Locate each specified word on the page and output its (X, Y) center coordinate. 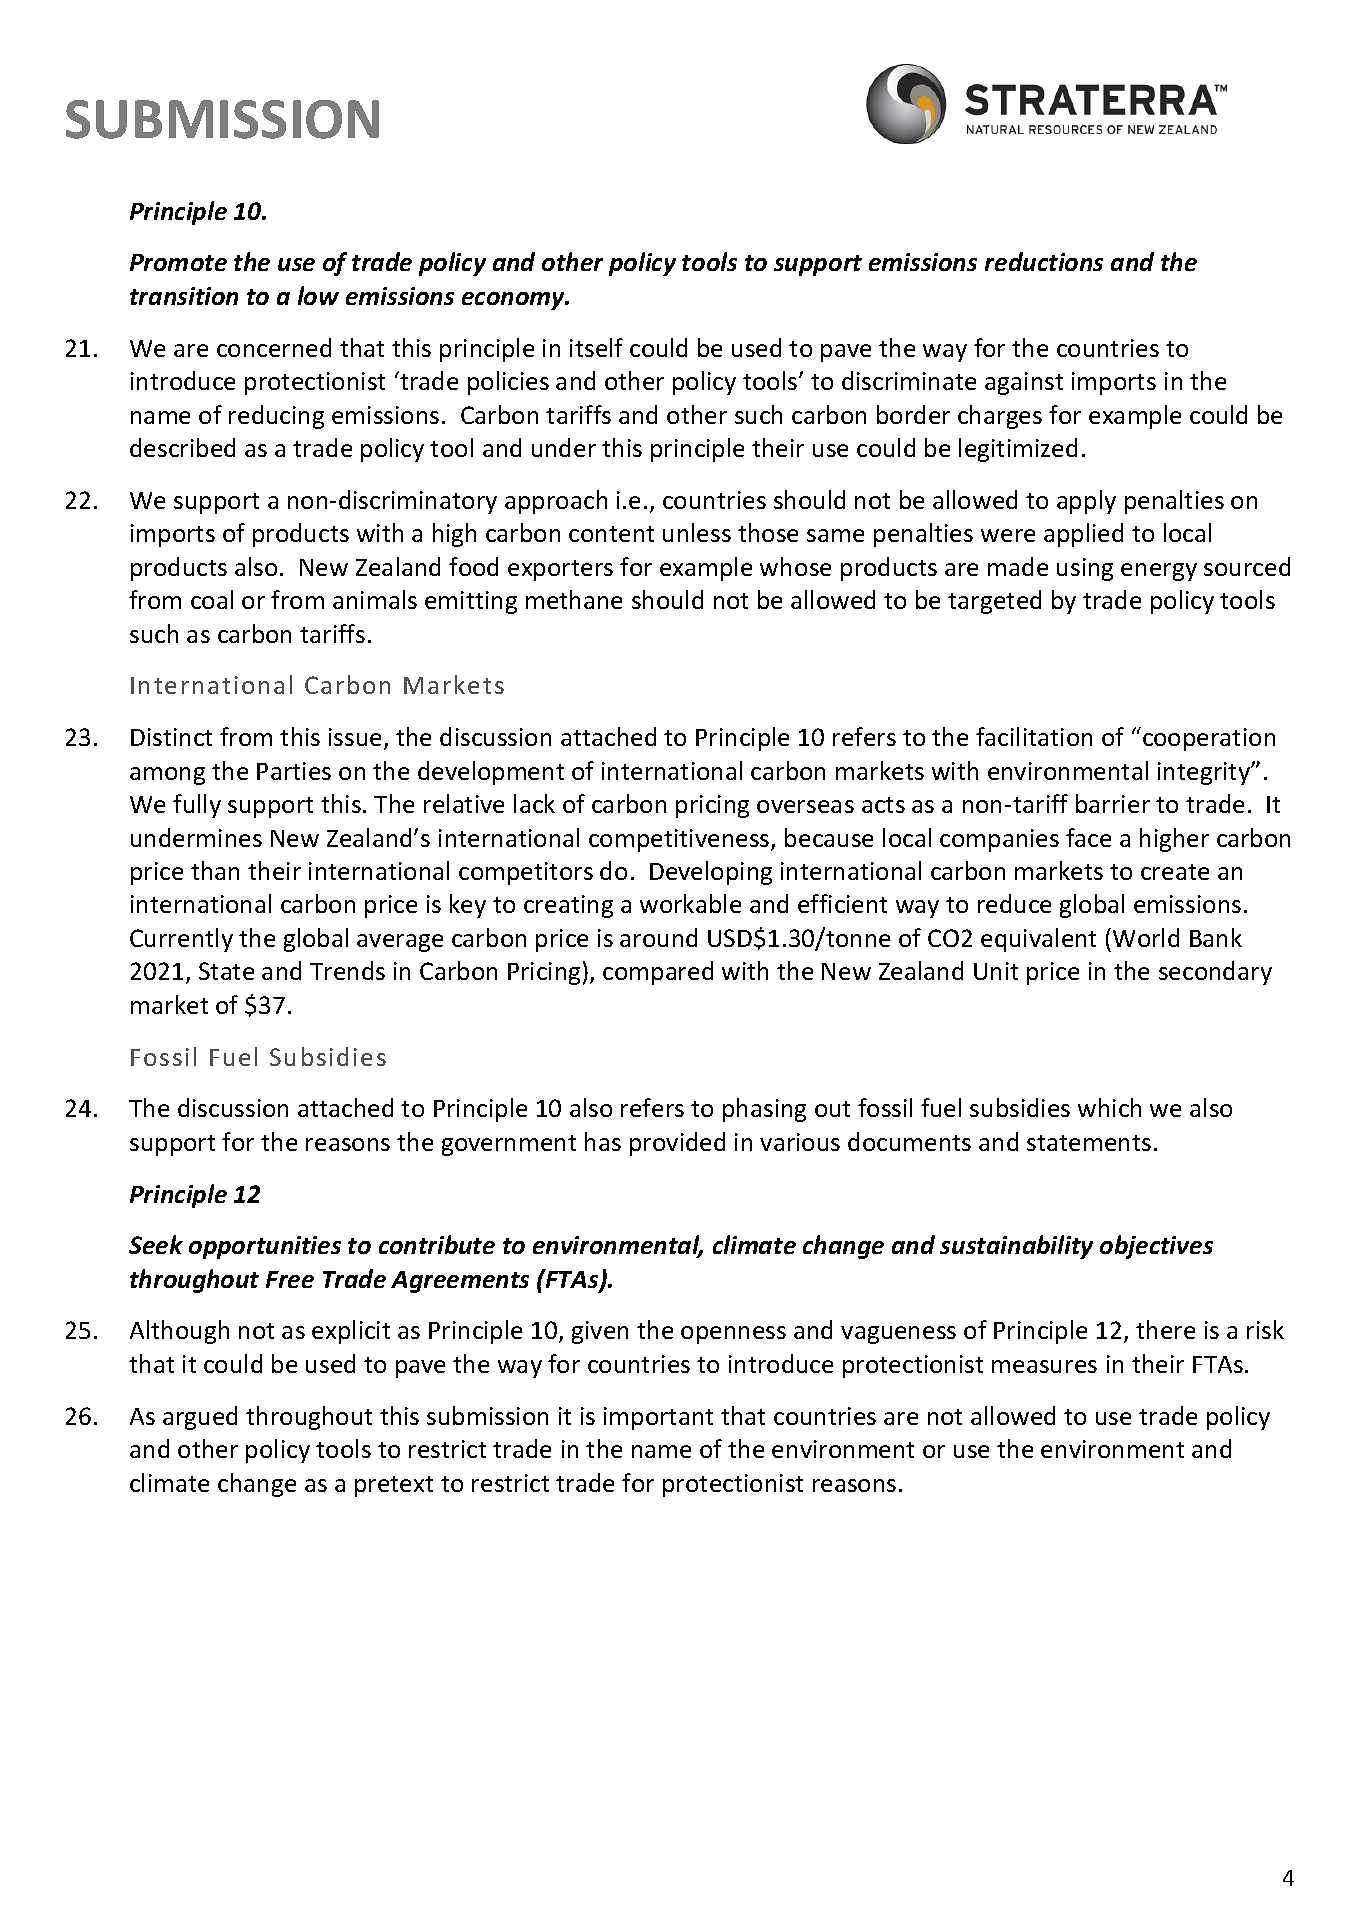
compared (658, 973)
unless (697, 532)
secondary (1215, 973)
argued (200, 1418)
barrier (1113, 803)
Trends (347, 970)
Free (290, 1279)
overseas (805, 806)
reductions (1044, 261)
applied (1083, 535)
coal (212, 599)
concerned (274, 347)
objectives (1156, 1247)
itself (596, 347)
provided (677, 1144)
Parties (294, 771)
